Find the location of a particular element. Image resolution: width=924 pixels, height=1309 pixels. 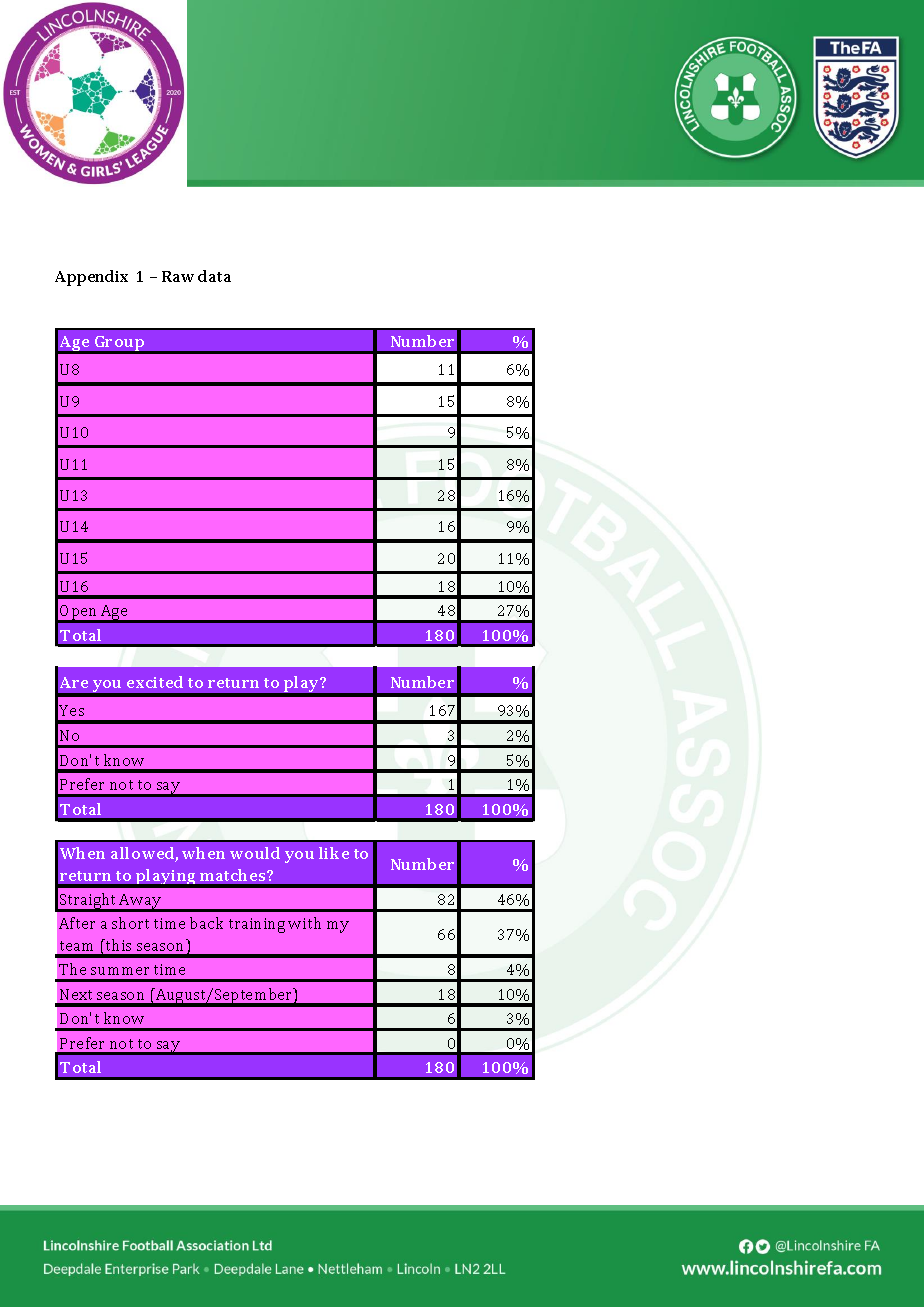

Raw is located at coordinates (178, 276).
